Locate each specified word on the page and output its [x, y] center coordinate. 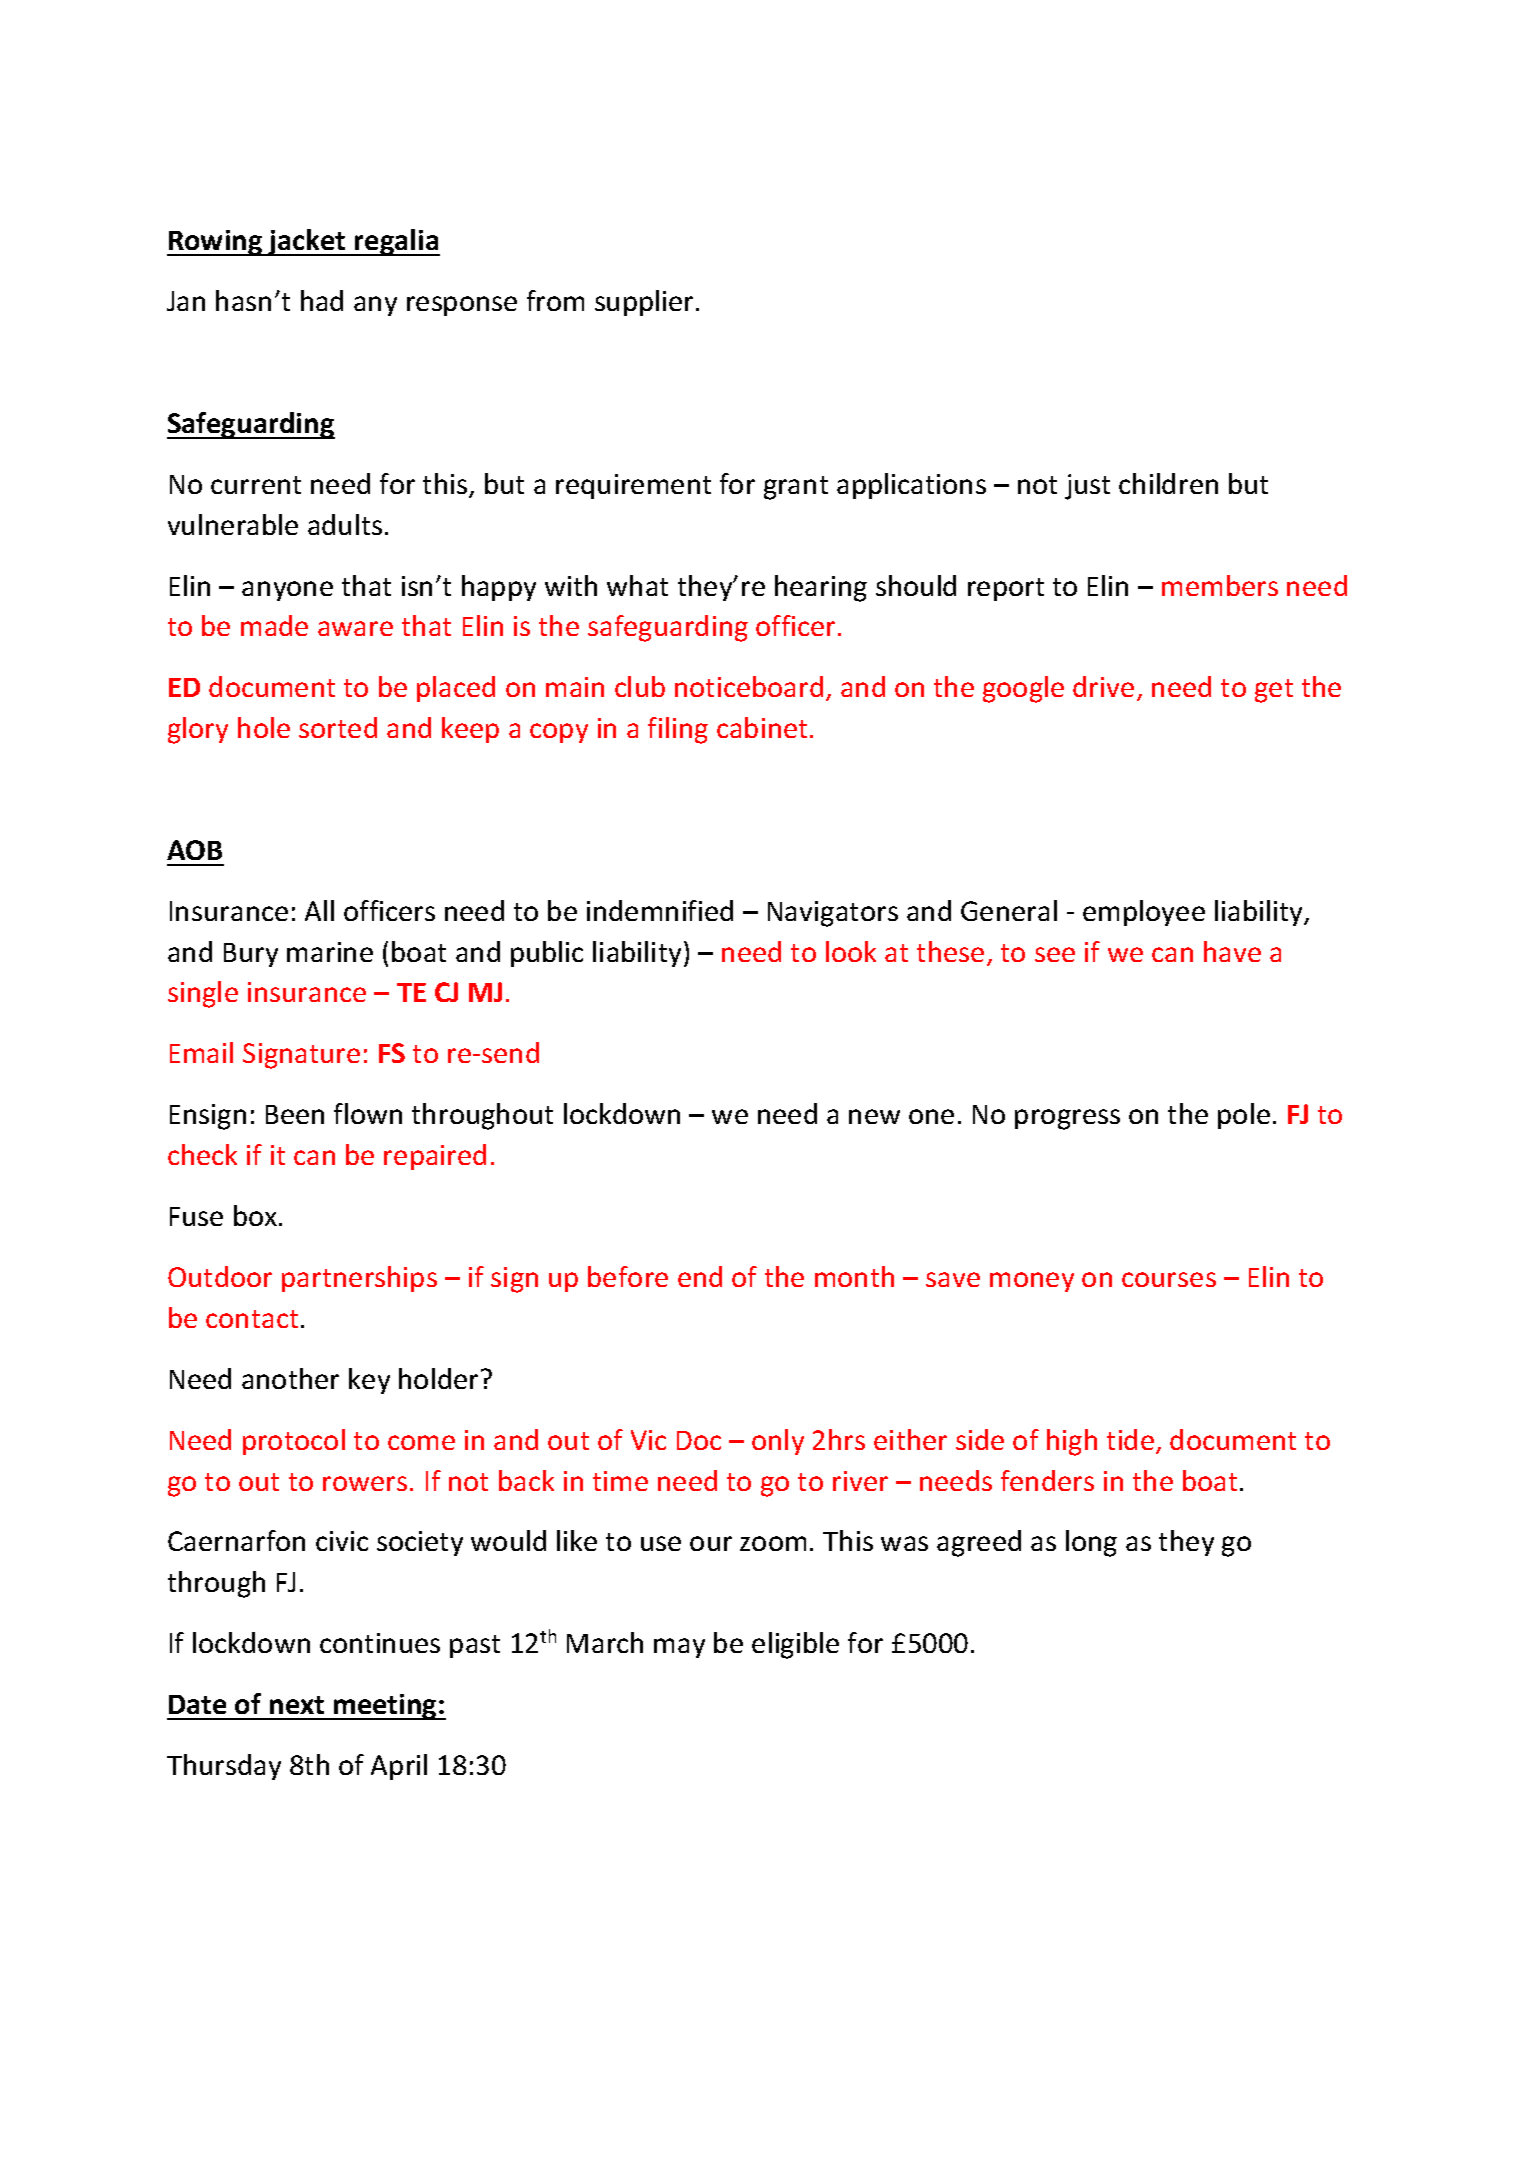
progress [1067, 1119]
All [319, 910]
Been [295, 1114]
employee [1144, 913]
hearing [821, 588]
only [778, 1442]
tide [1130, 1439]
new [874, 1116]
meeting [385, 1707]
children [1168, 483]
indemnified [660, 910]
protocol [294, 1442]
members [1220, 585]
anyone [287, 591]
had [322, 300]
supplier [646, 303]
